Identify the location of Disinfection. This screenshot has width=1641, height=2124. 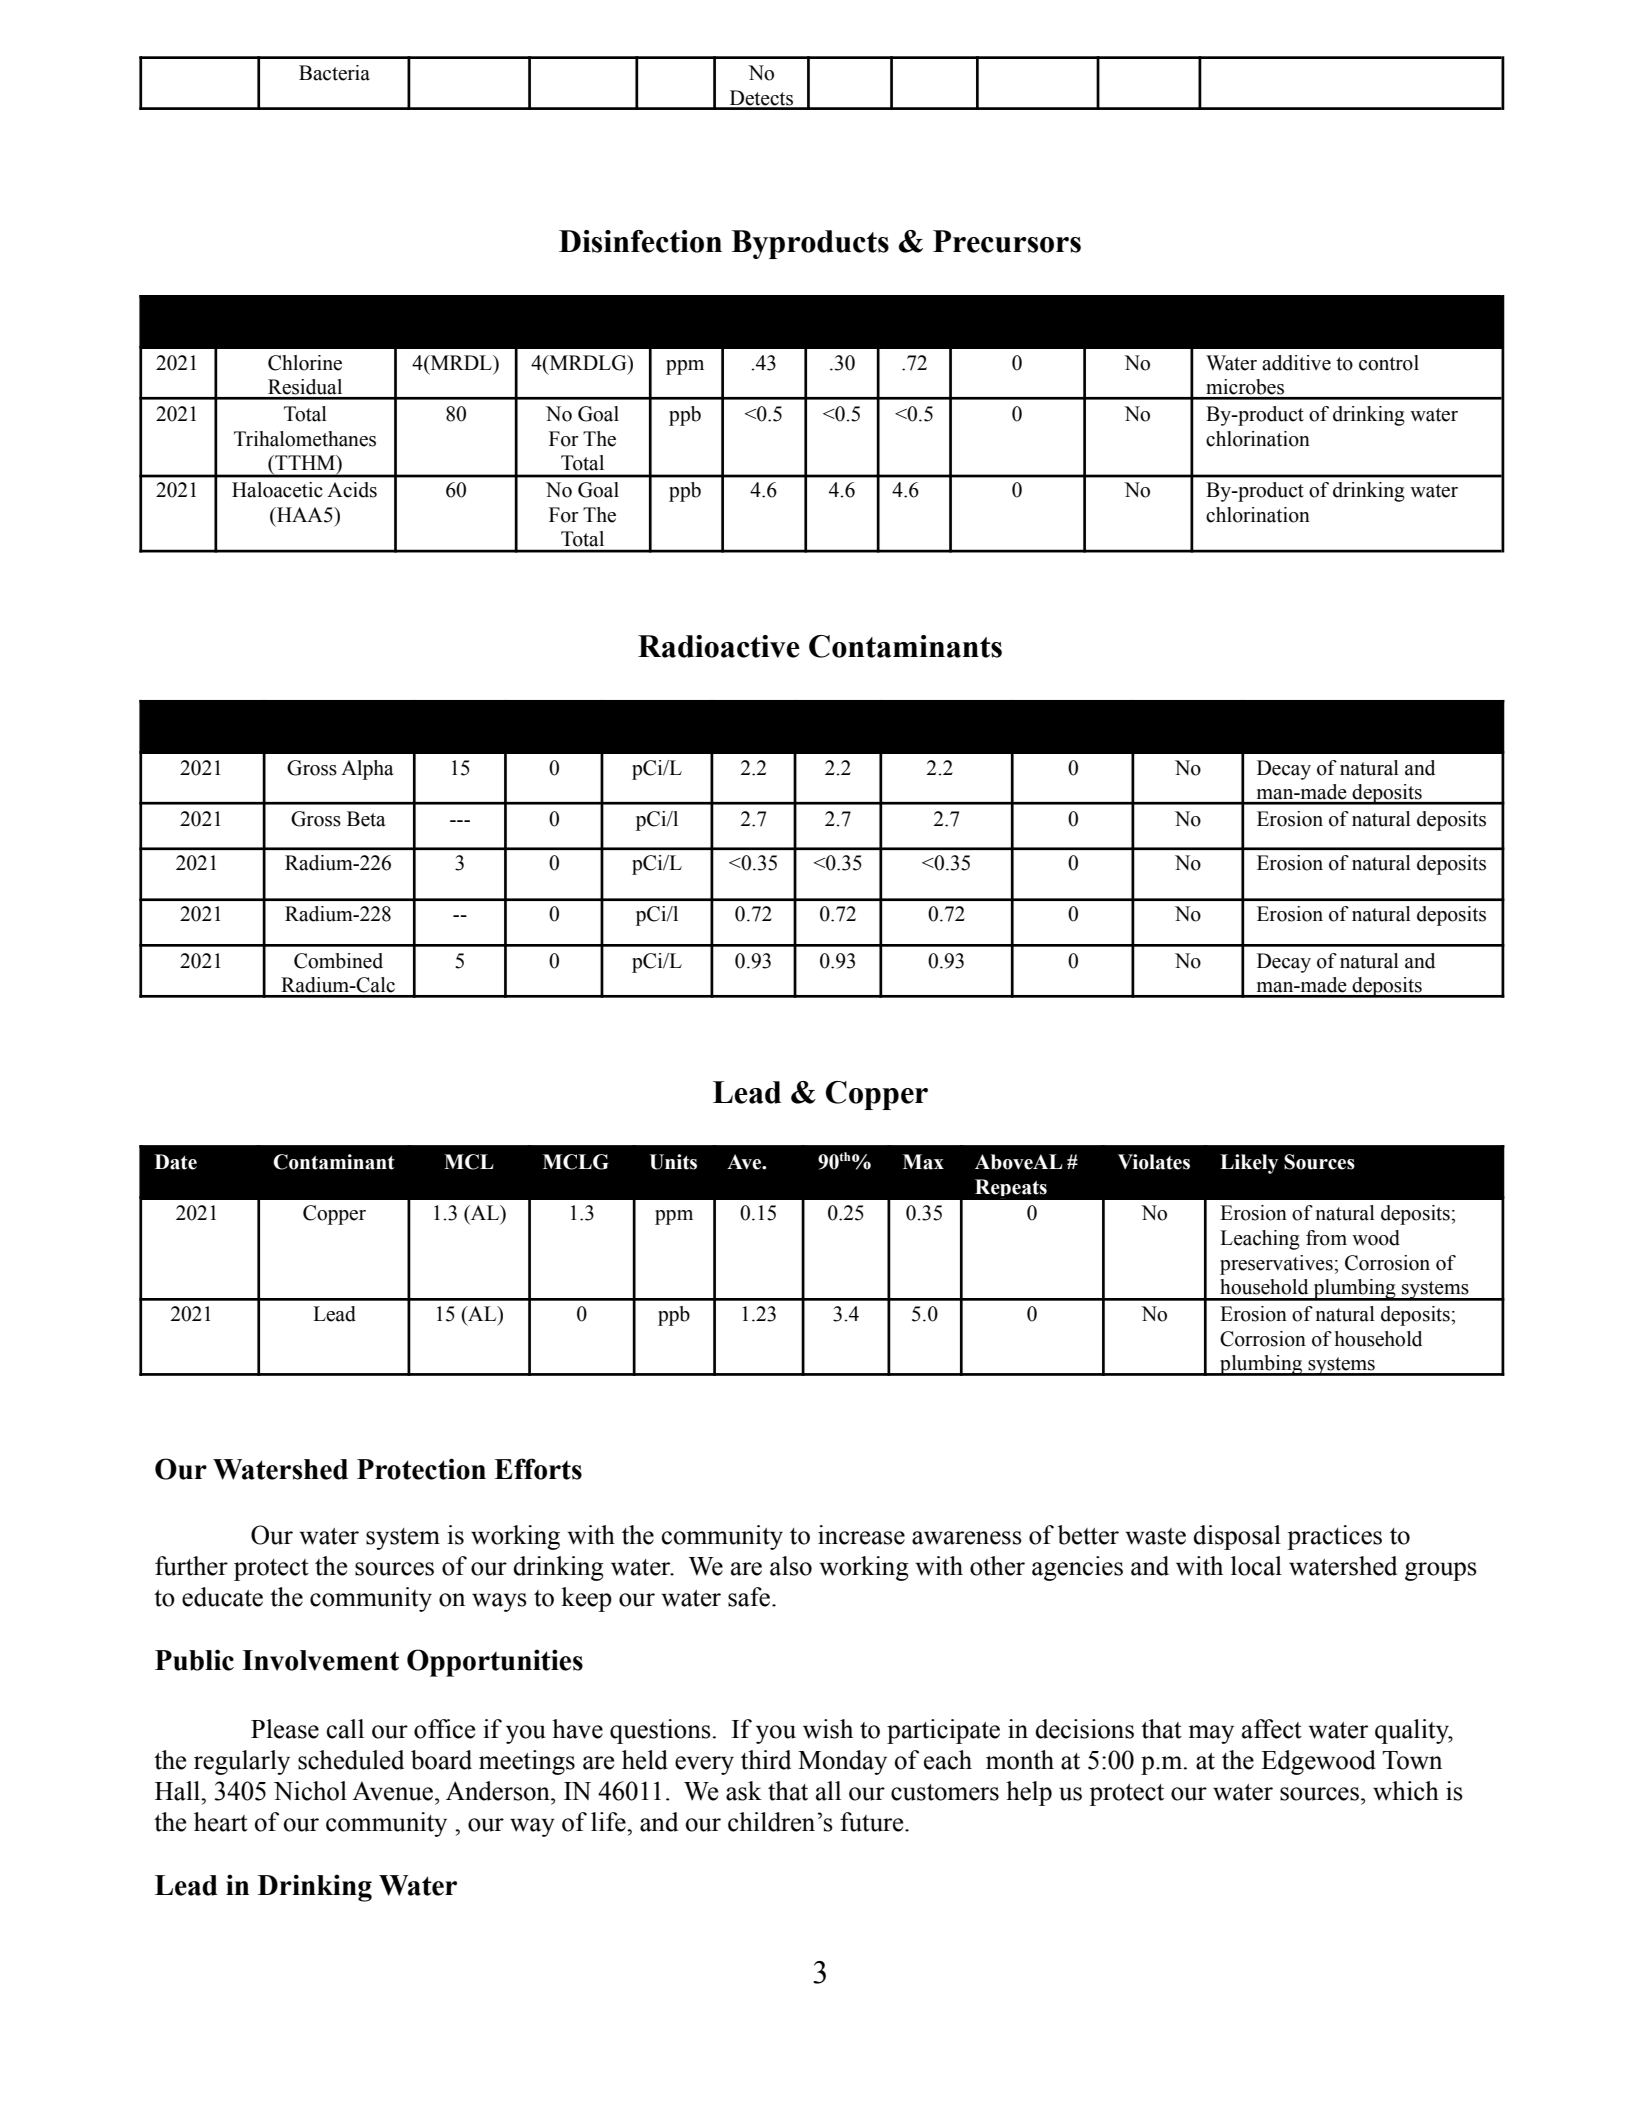
(640, 241).
